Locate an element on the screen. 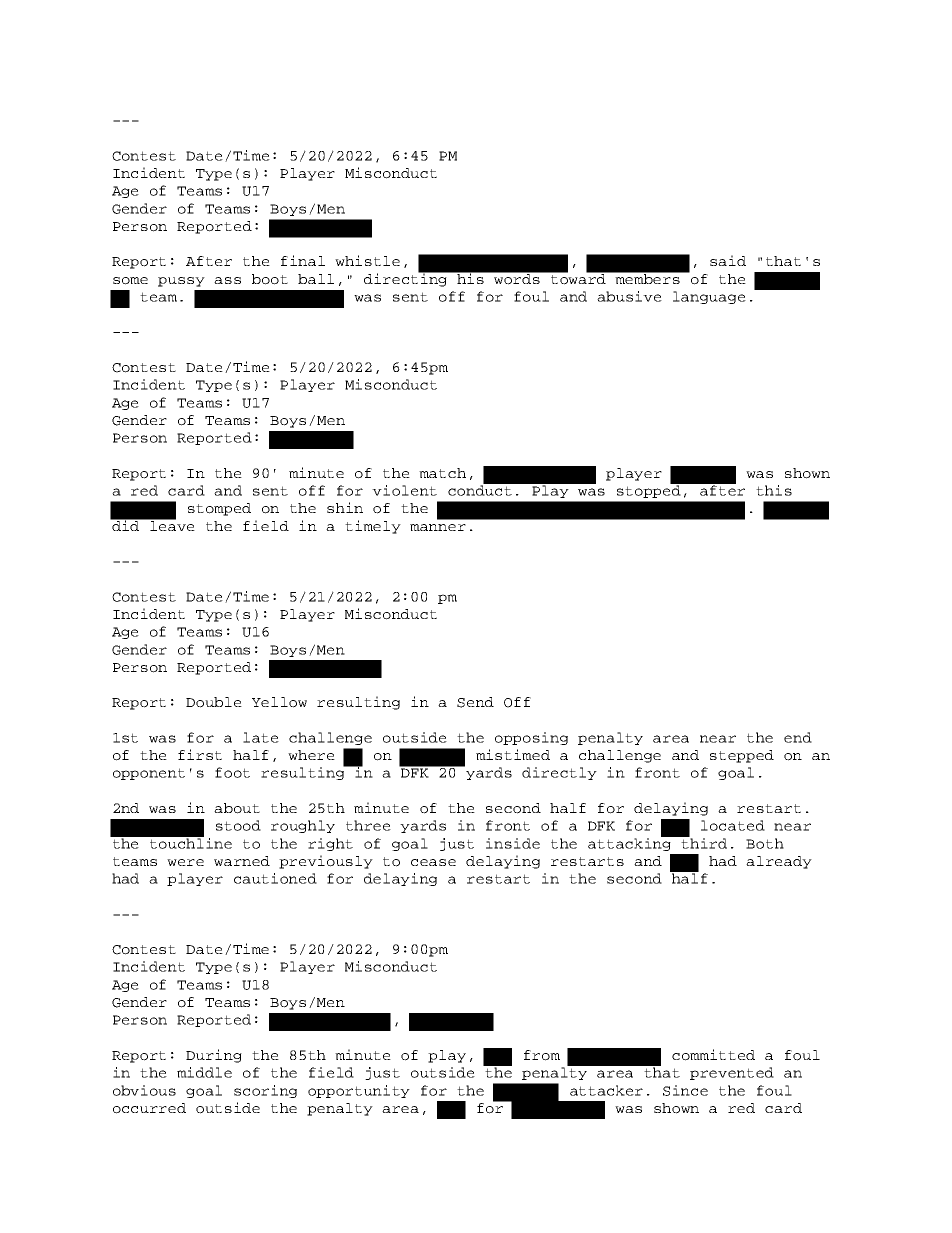  inside is located at coordinates (513, 843).
